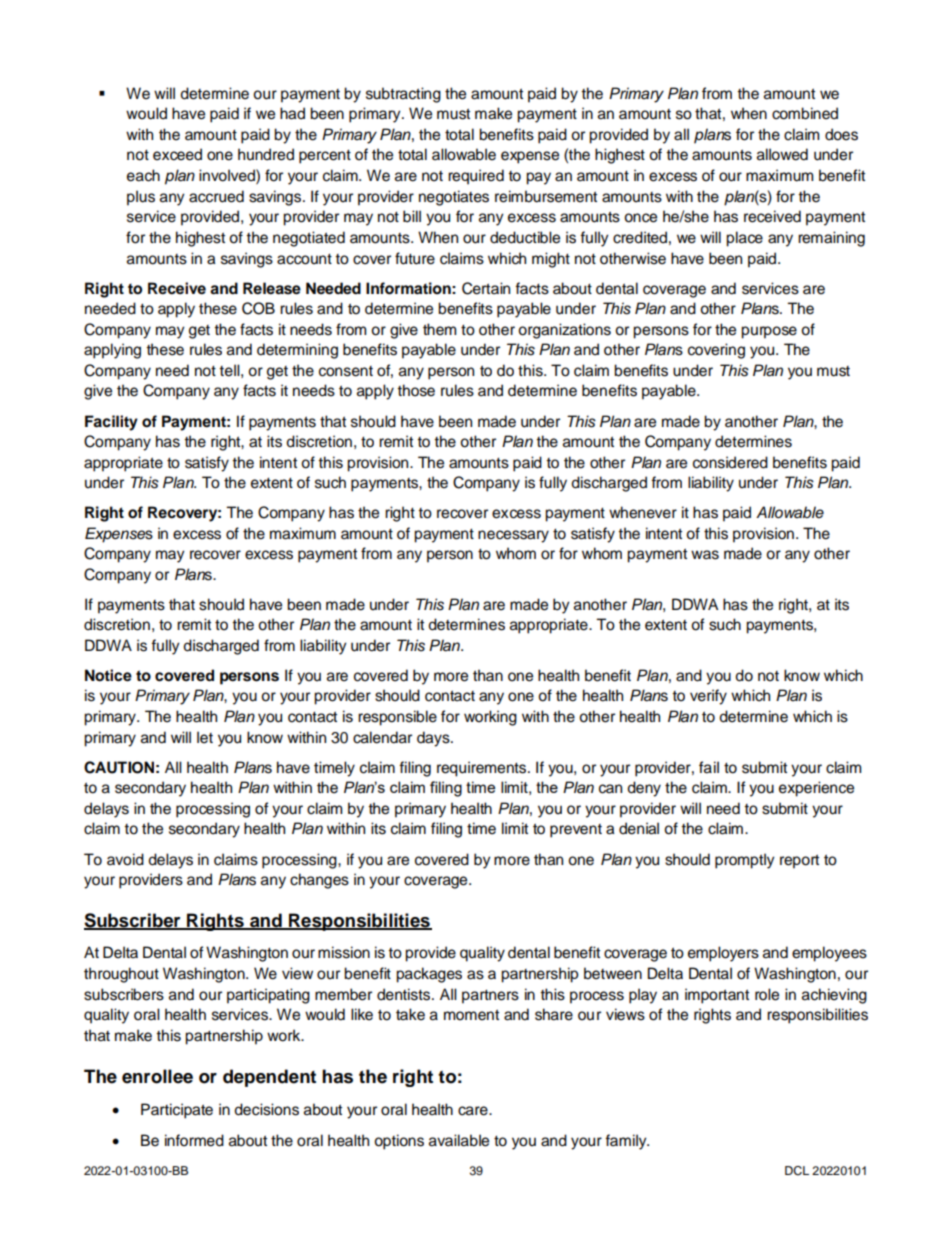 The height and width of the image is (1233, 952). I want to click on exceed, so click(177, 154).
